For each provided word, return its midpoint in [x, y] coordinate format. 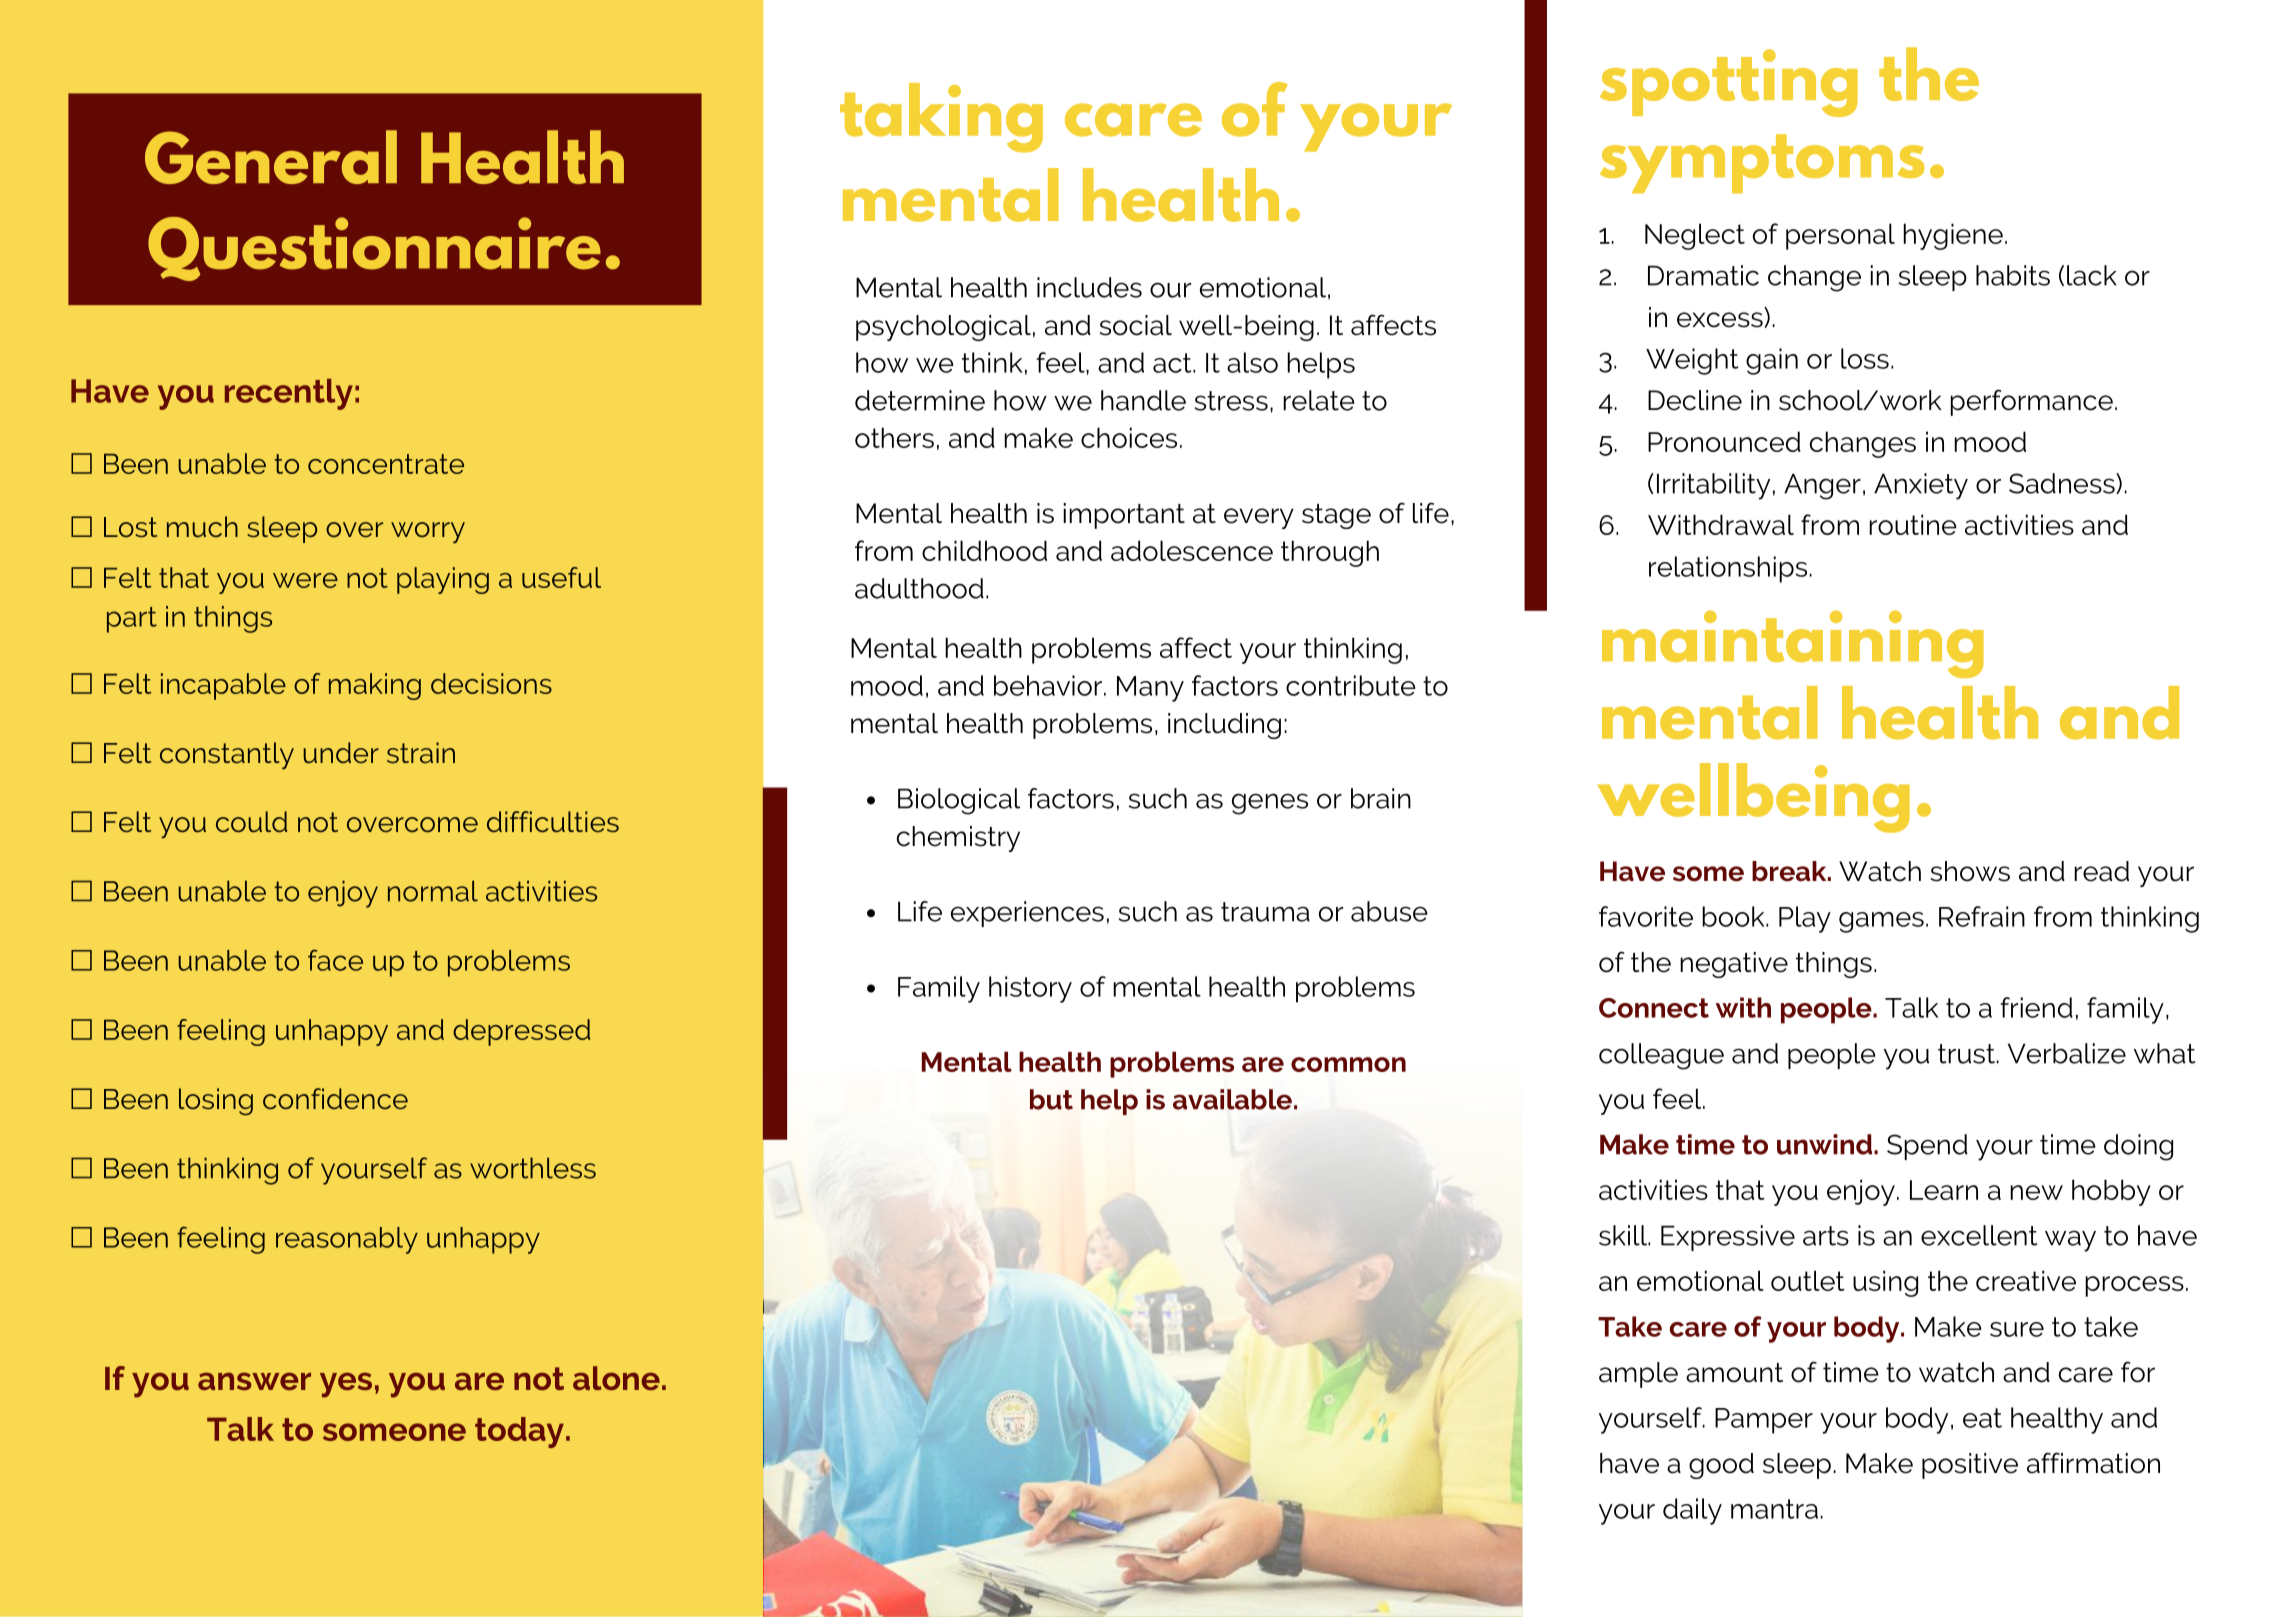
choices [1129, 437]
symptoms [1762, 163]
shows [1970, 871]
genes [1270, 804]
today [519, 1432]
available [1232, 1099]
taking [941, 118]
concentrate [386, 464]
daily [1692, 1511]
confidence [335, 1098]
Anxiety [1921, 486]
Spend [1927, 1147]
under [341, 752]
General [271, 157]
